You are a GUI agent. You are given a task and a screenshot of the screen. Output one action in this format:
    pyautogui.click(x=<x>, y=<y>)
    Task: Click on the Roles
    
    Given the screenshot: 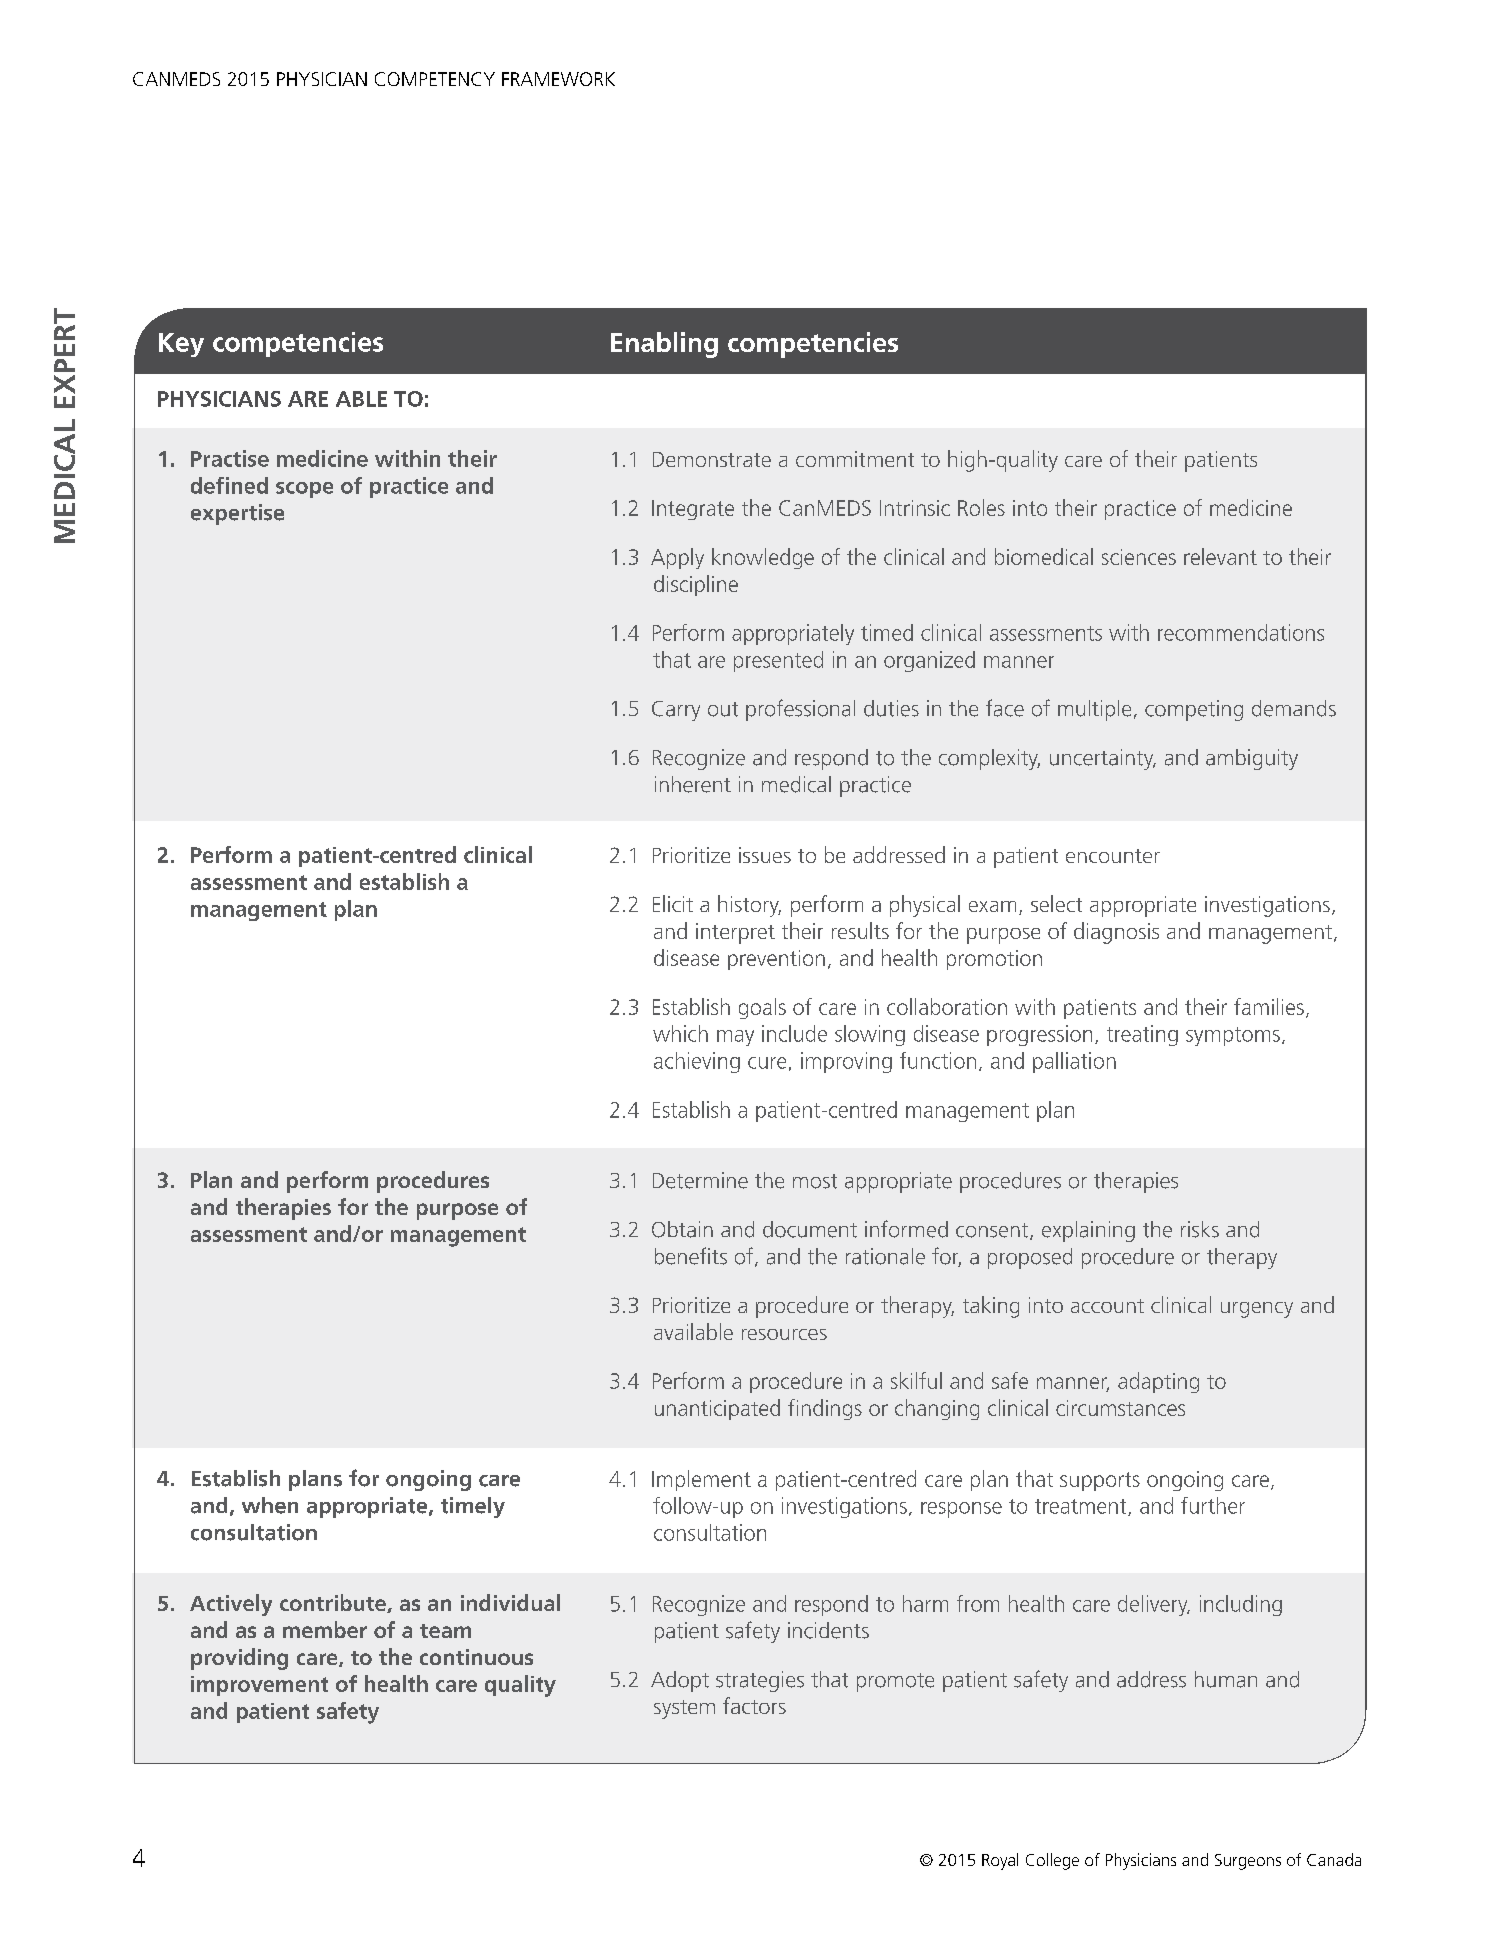 What is the action you would take?
    pyautogui.click(x=981, y=507)
